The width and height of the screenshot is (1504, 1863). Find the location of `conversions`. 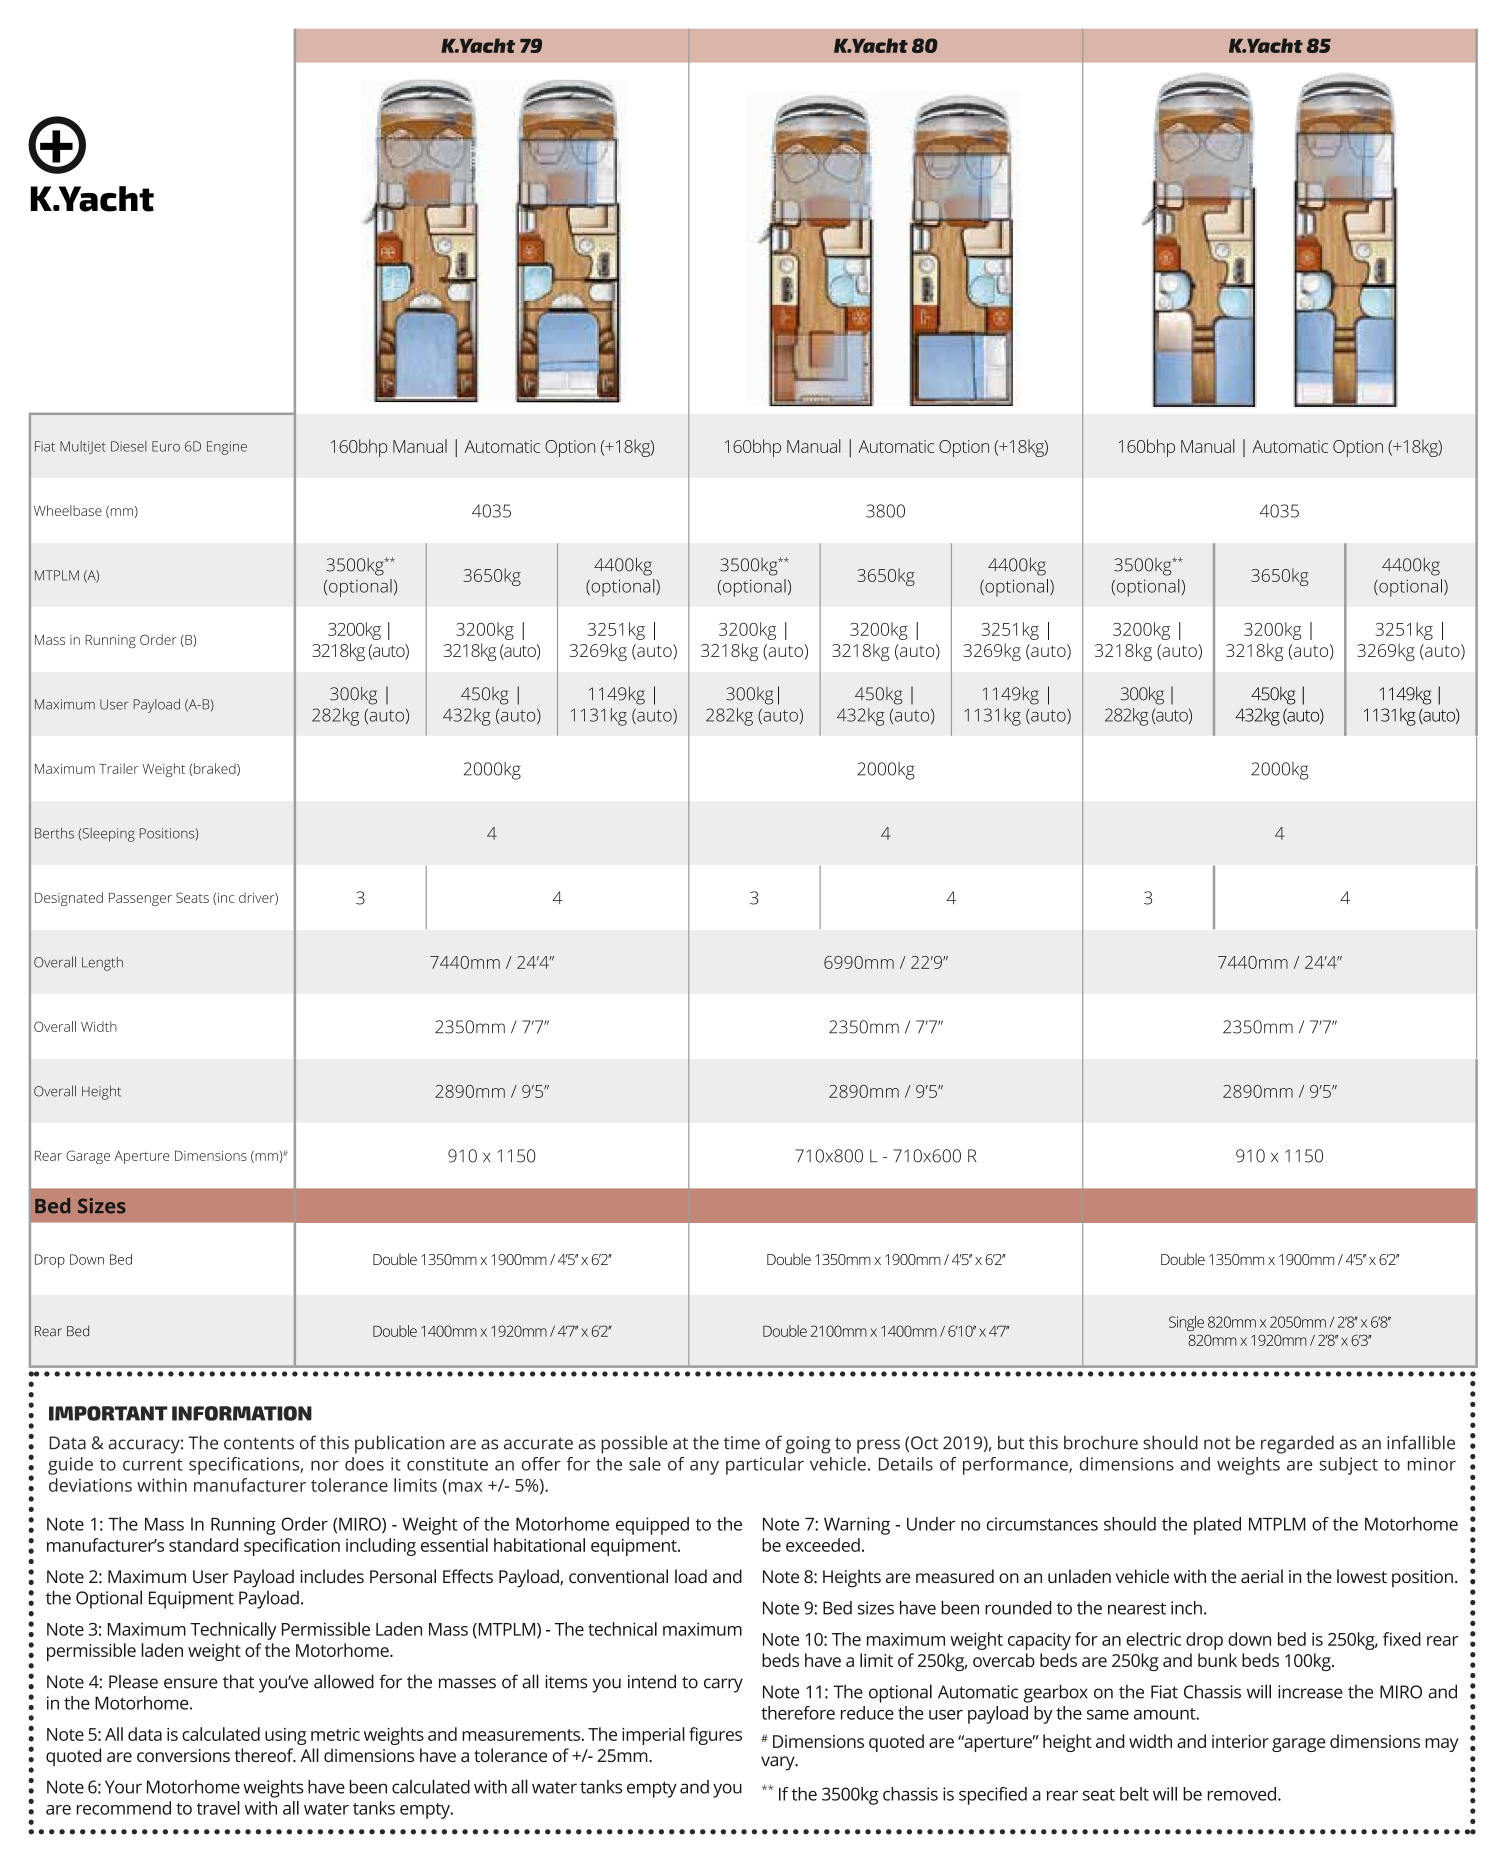

conversions is located at coordinates (183, 1755).
